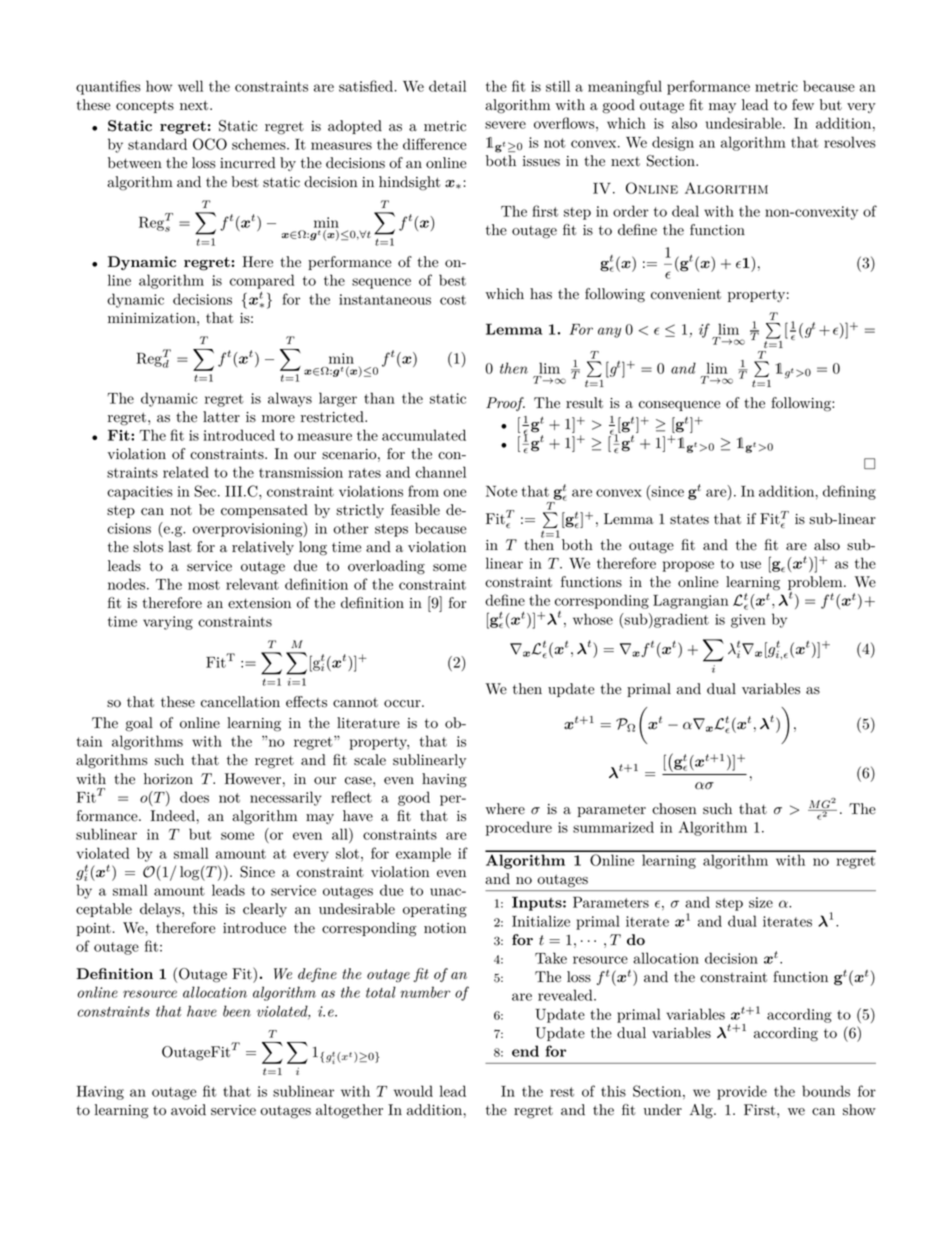 The height and width of the screenshot is (1233, 952). I want to click on severe, so click(505, 125).
